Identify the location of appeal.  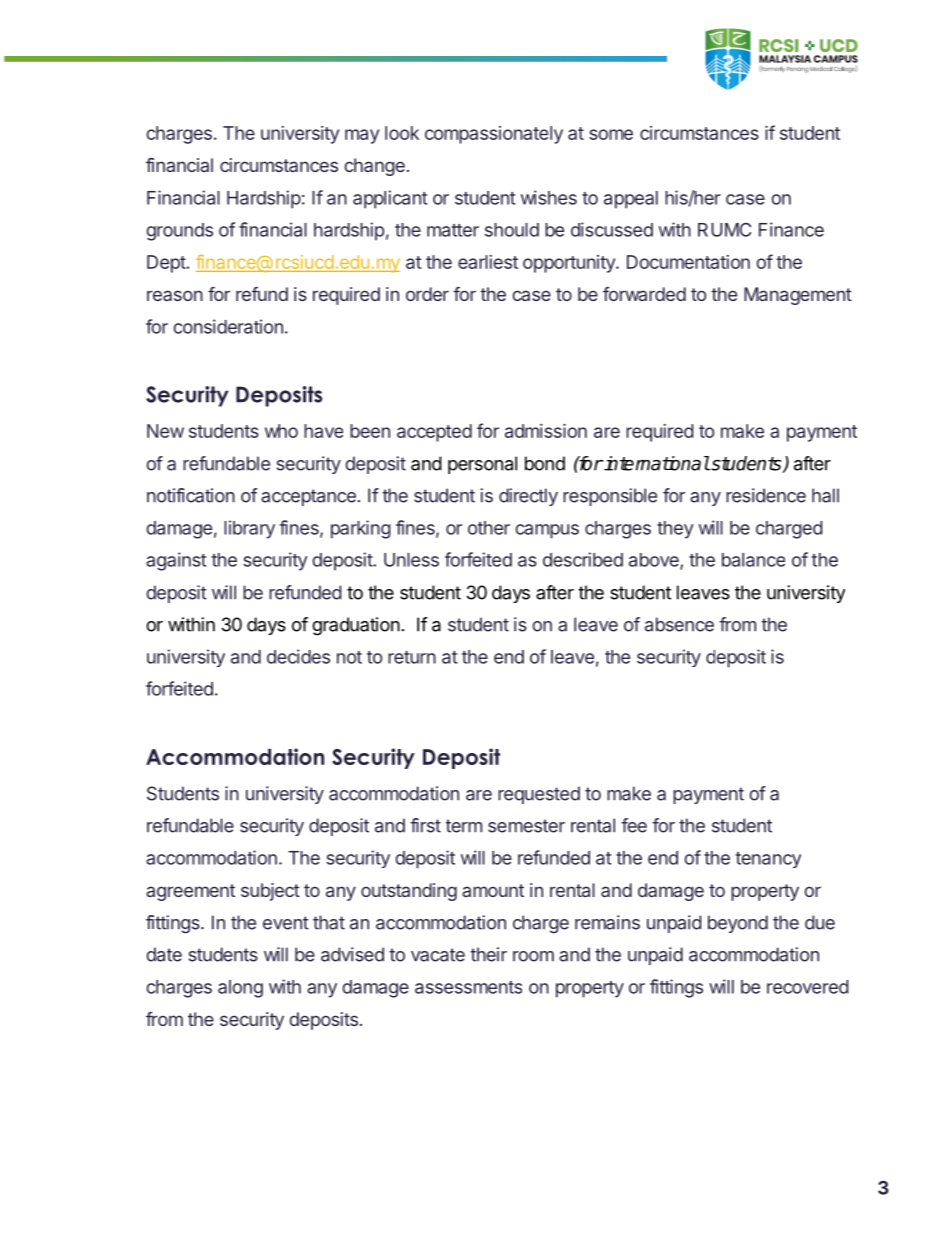
(631, 200).
